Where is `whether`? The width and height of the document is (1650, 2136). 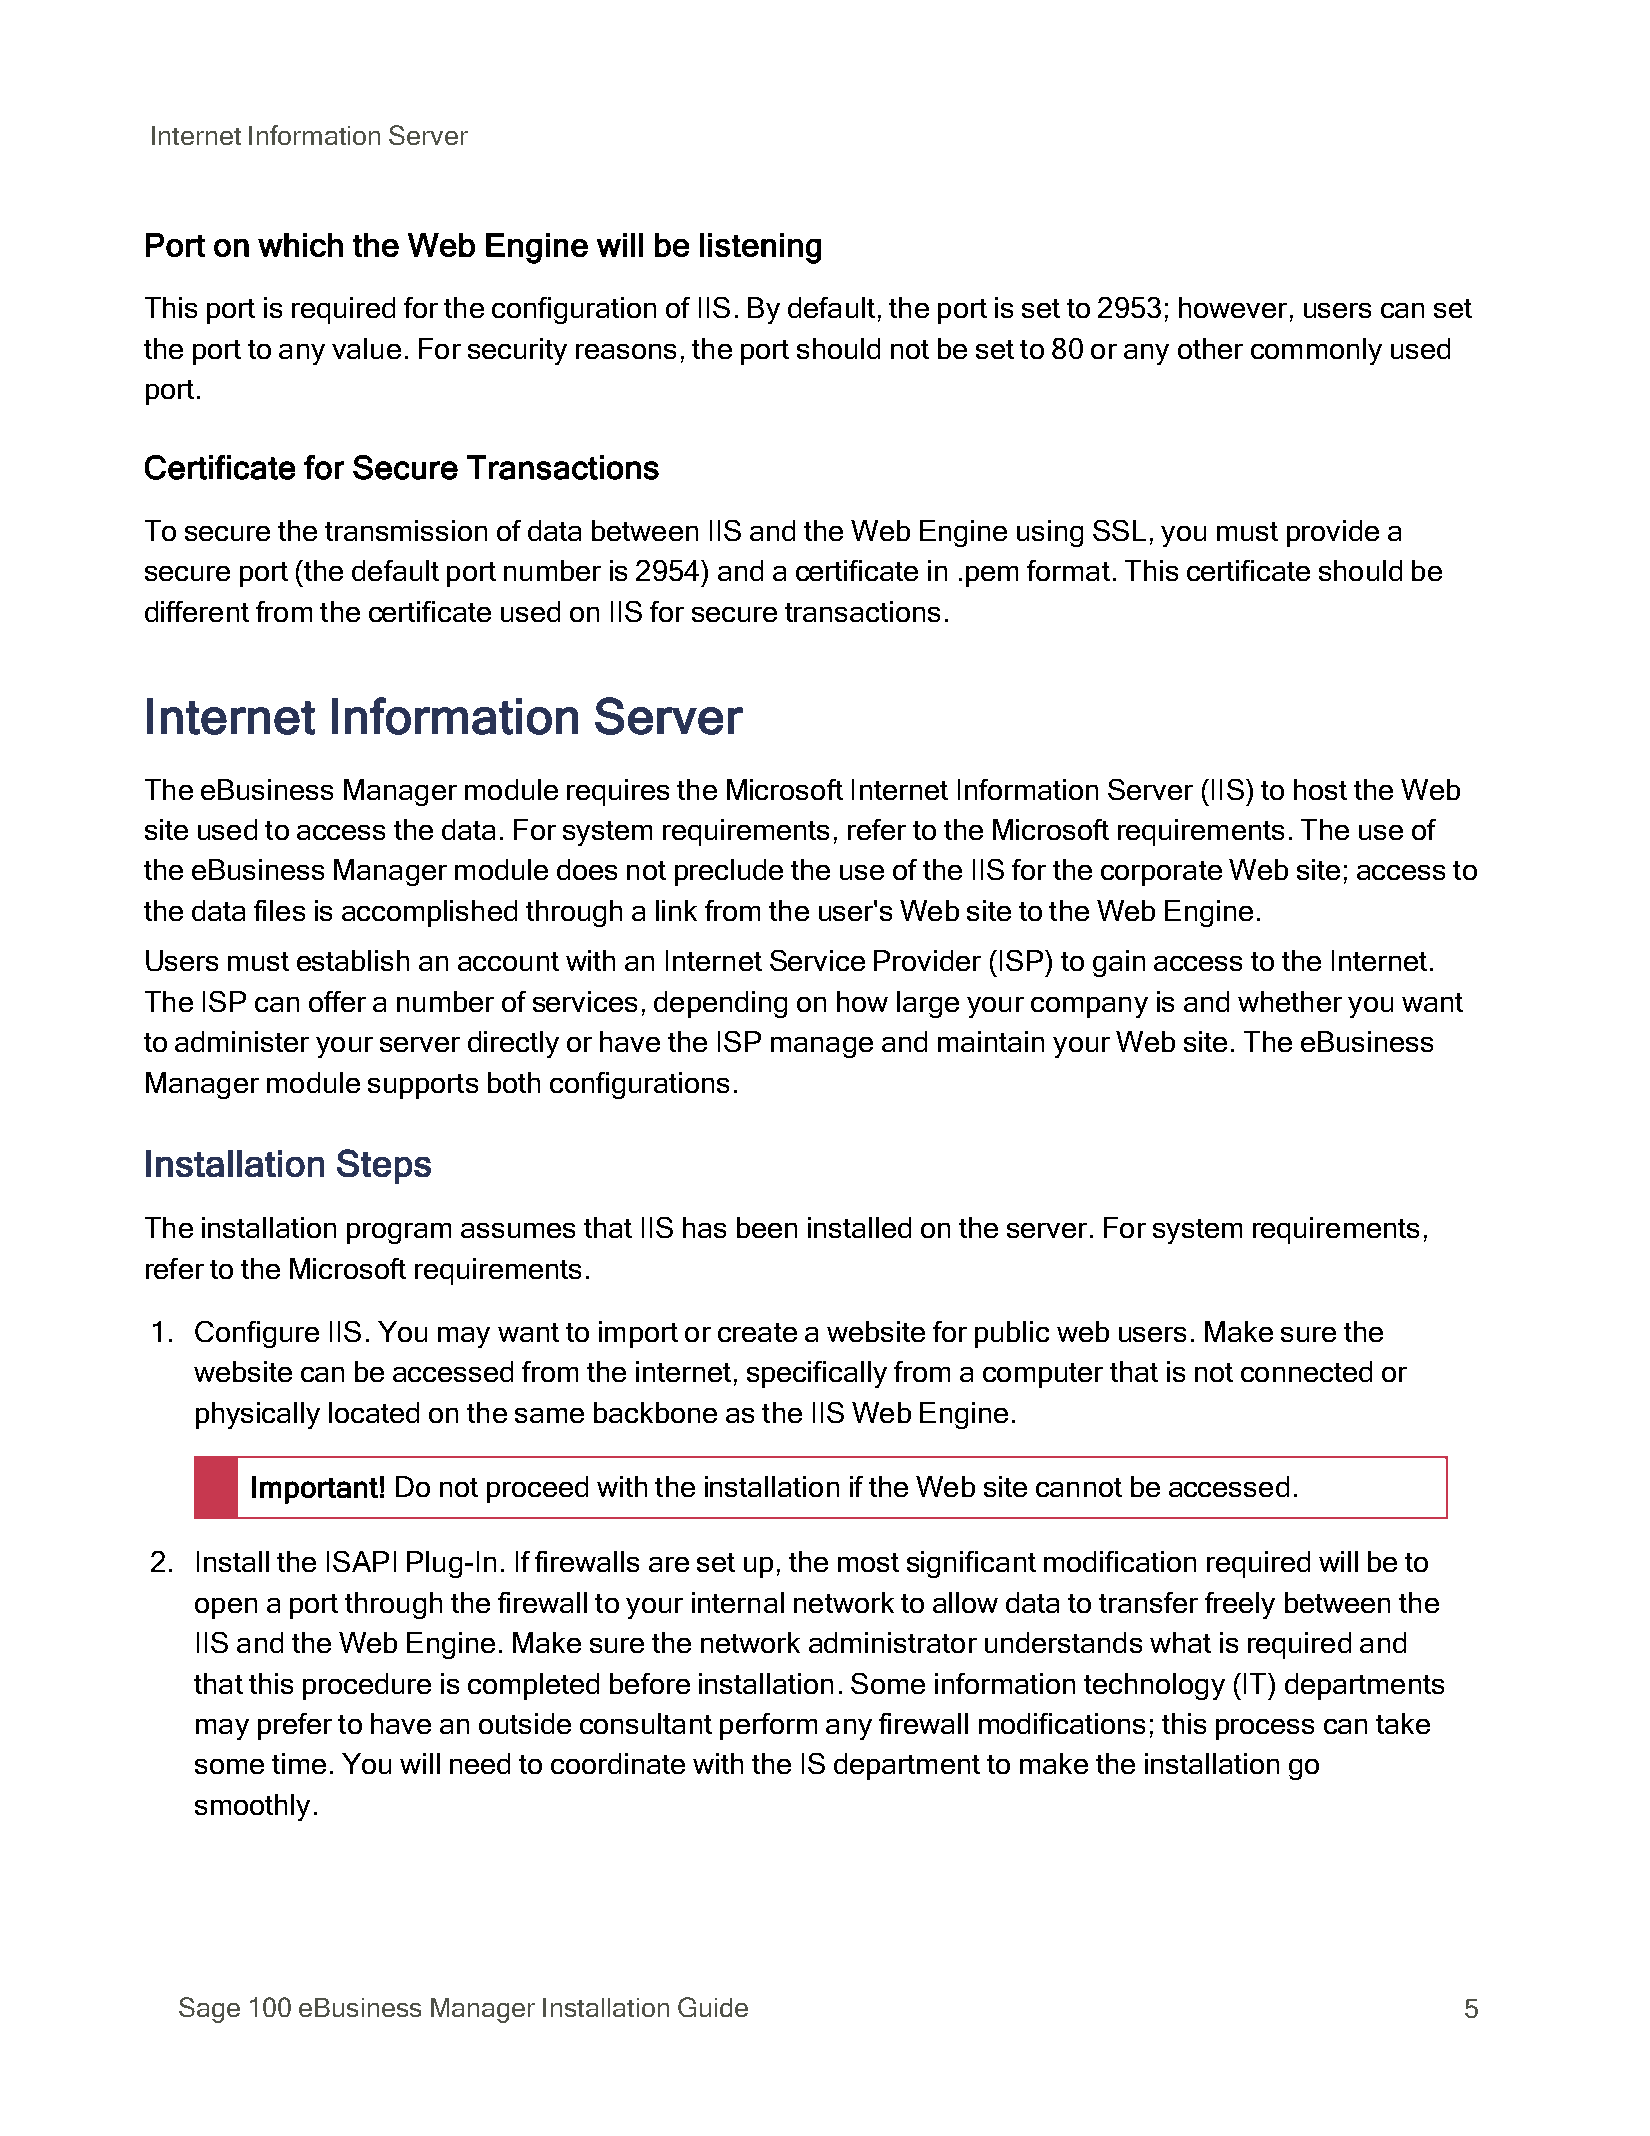
whether is located at coordinates (1290, 1001).
